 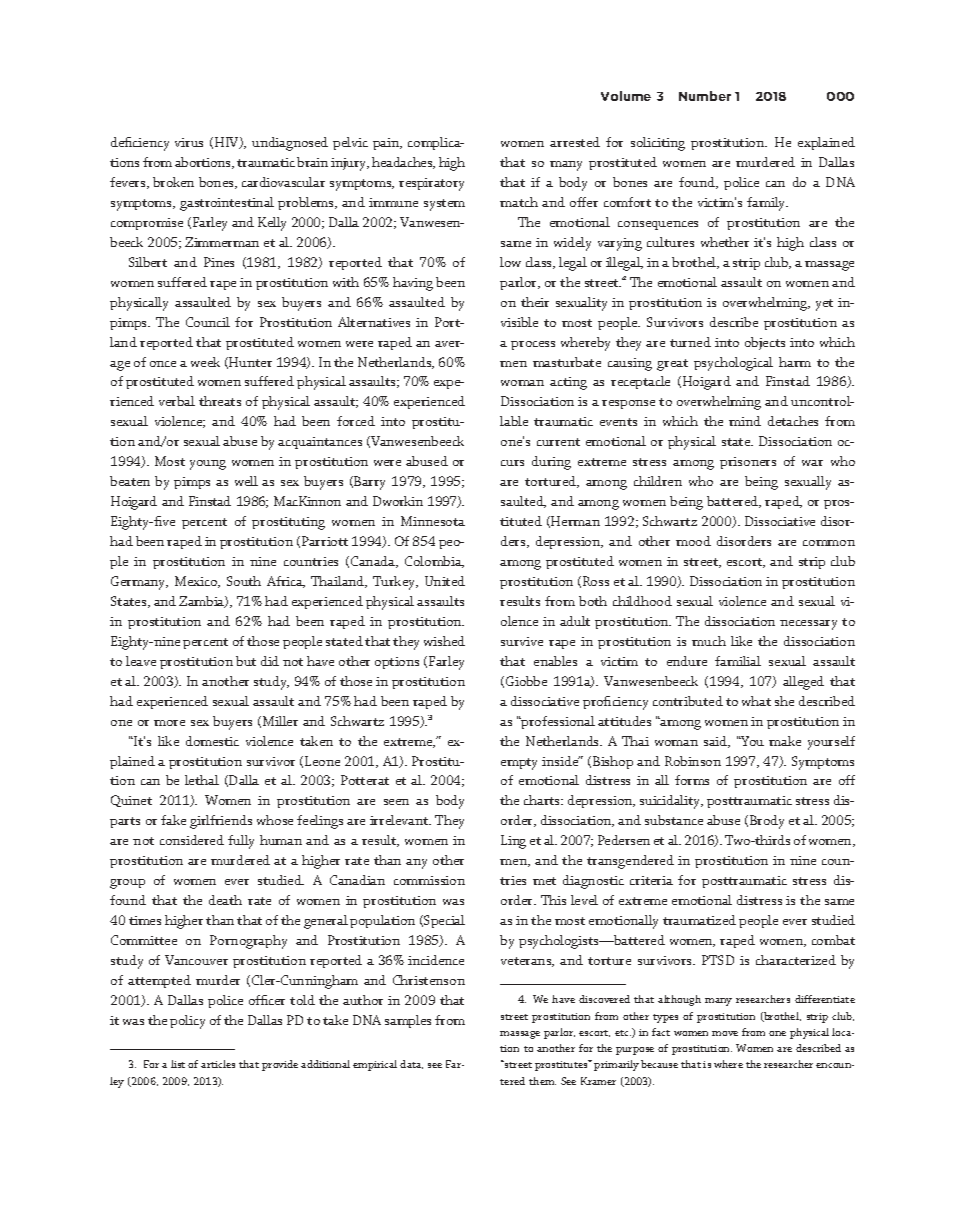 I want to click on virus, so click(x=189, y=142).
